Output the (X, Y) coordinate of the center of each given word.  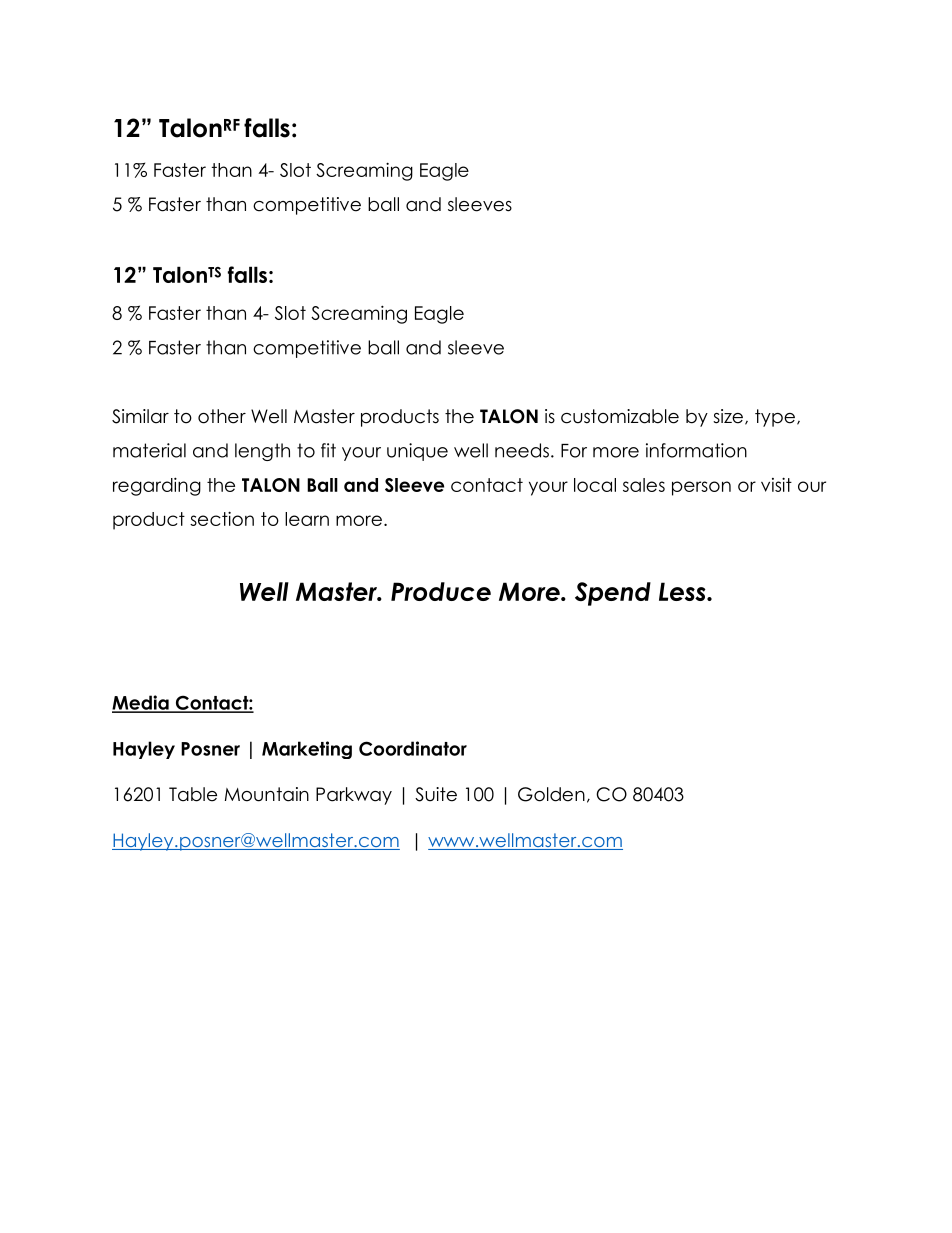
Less (683, 591)
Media (141, 703)
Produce (441, 591)
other (222, 416)
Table (193, 794)
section (222, 518)
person (701, 488)
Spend (613, 594)
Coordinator (413, 748)
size (728, 416)
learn (307, 519)
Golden (551, 794)
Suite (436, 794)
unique (417, 452)
